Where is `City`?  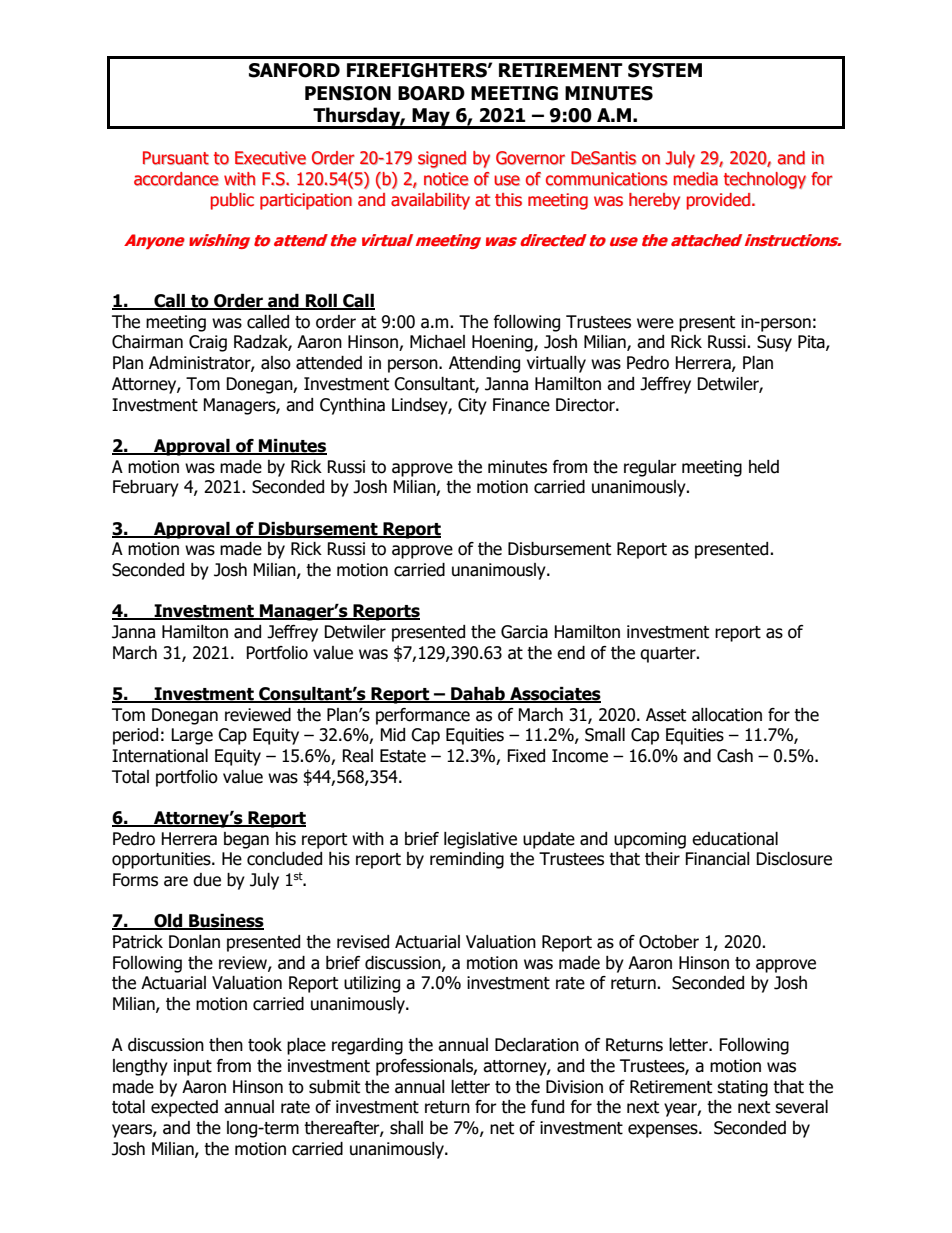 City is located at coordinates (472, 406).
